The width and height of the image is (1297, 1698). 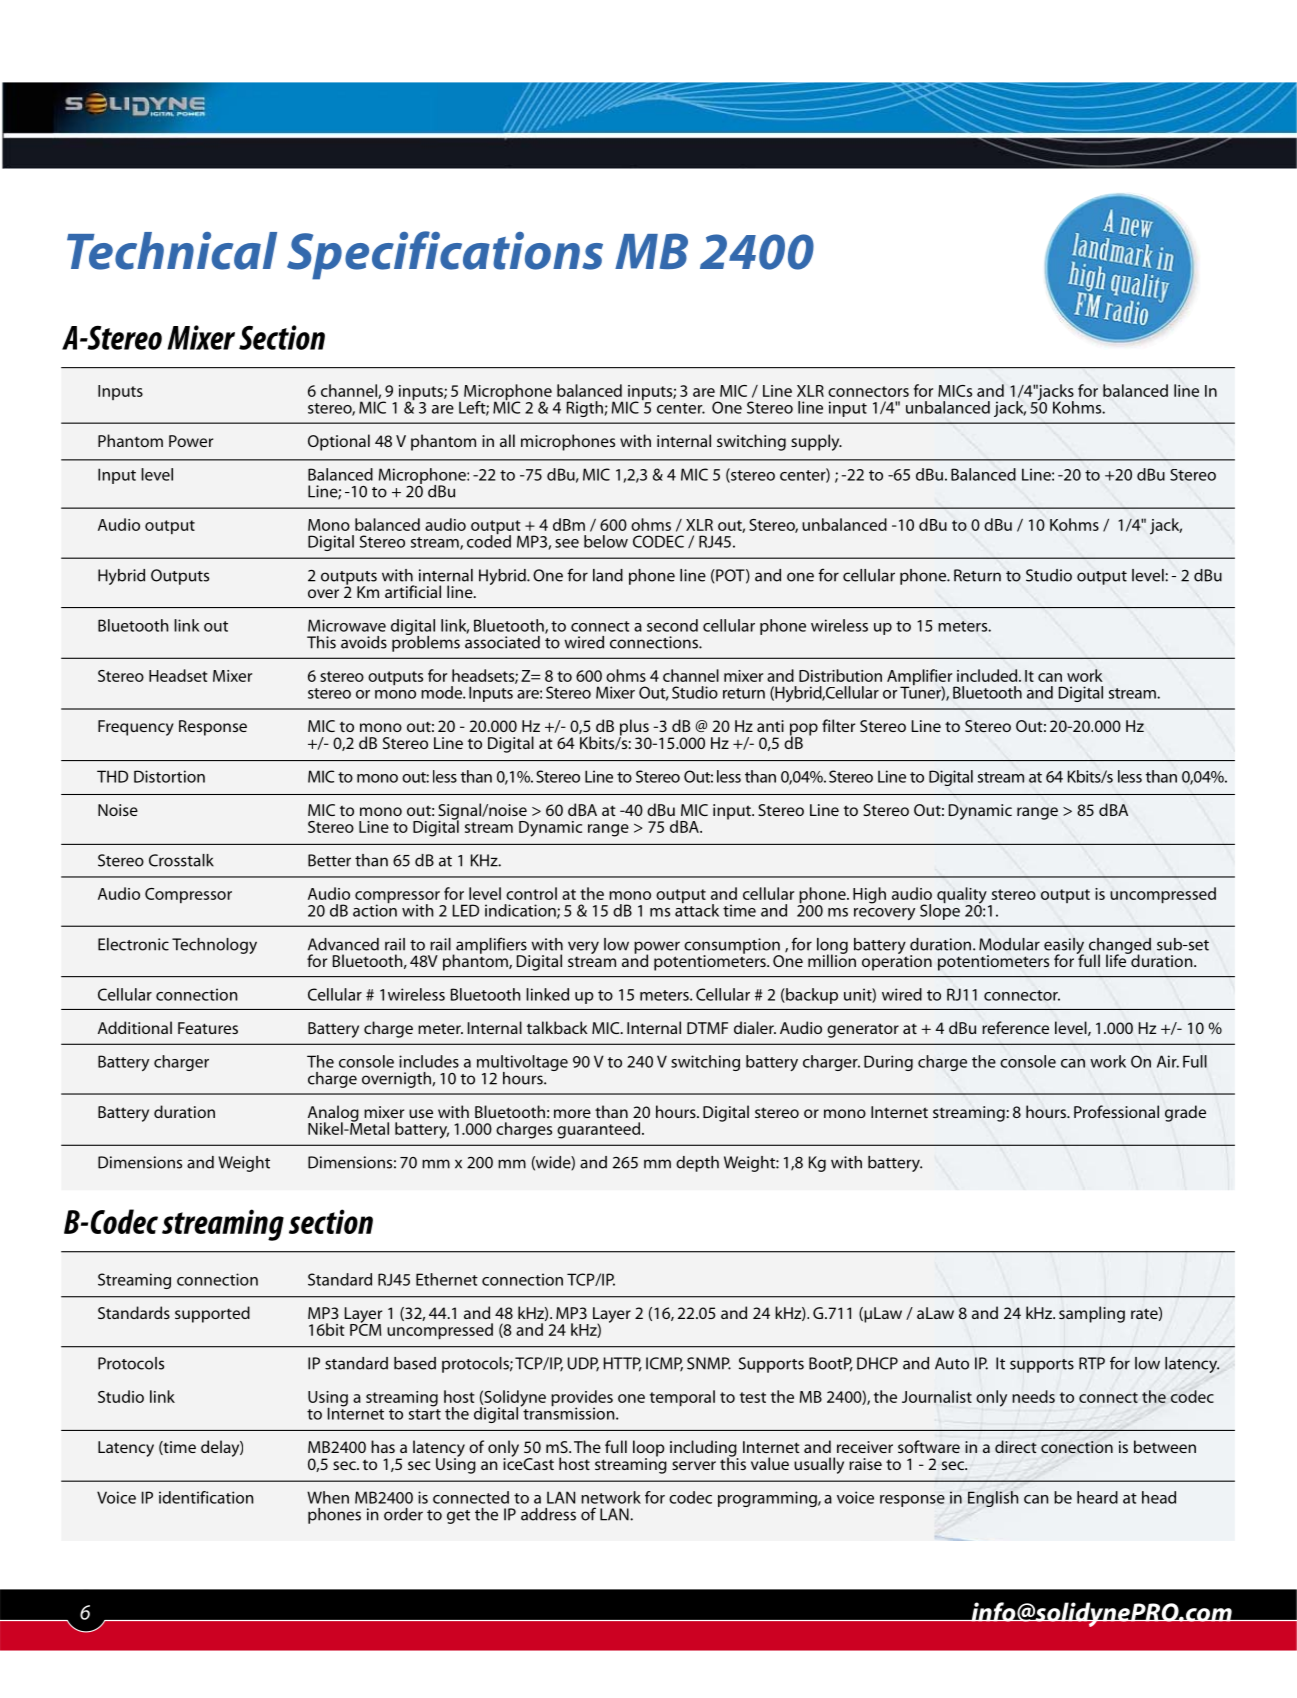 What do you see at coordinates (634, 728) in the image?
I see `plus` at bounding box center [634, 728].
